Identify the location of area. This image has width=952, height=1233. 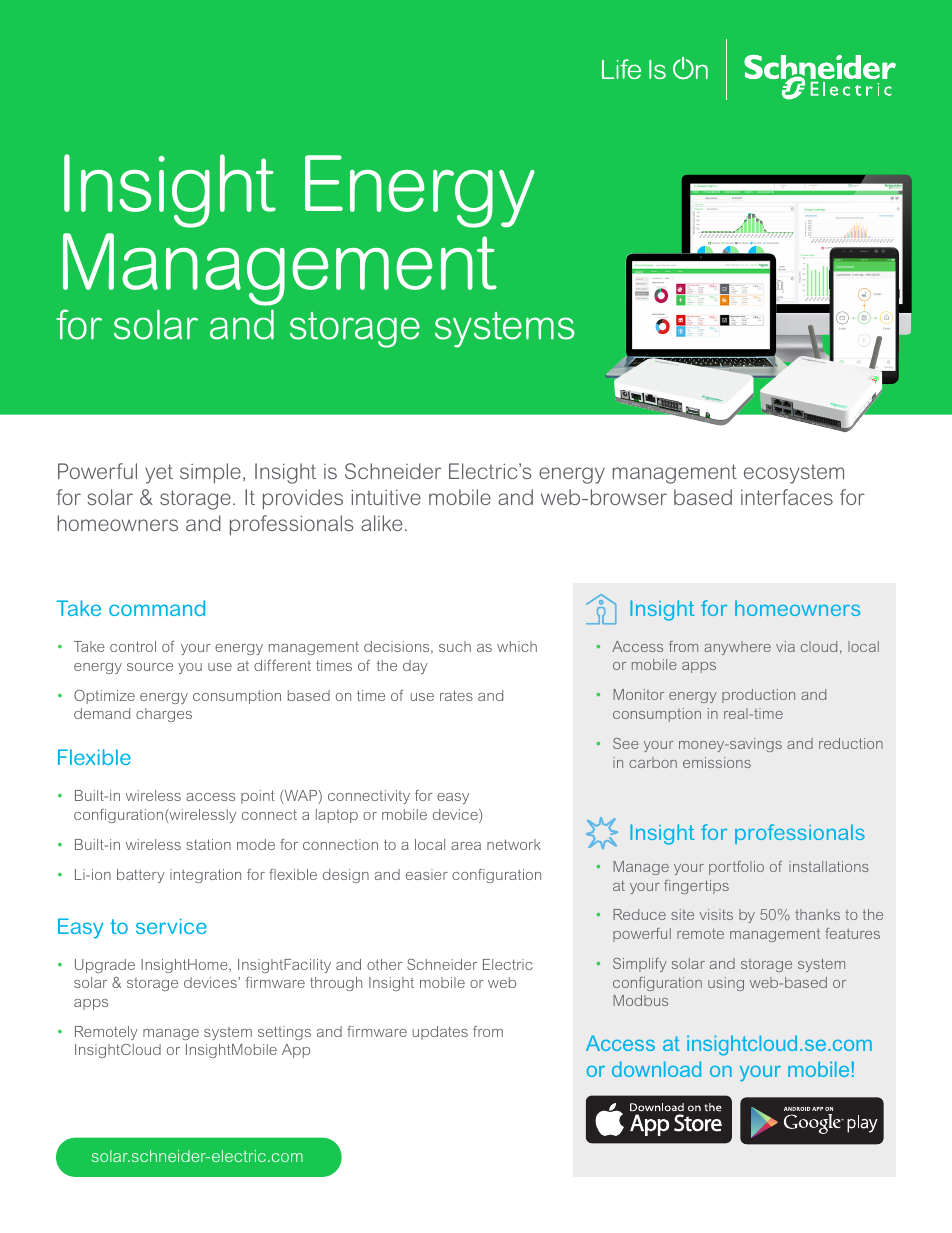
(466, 846).
